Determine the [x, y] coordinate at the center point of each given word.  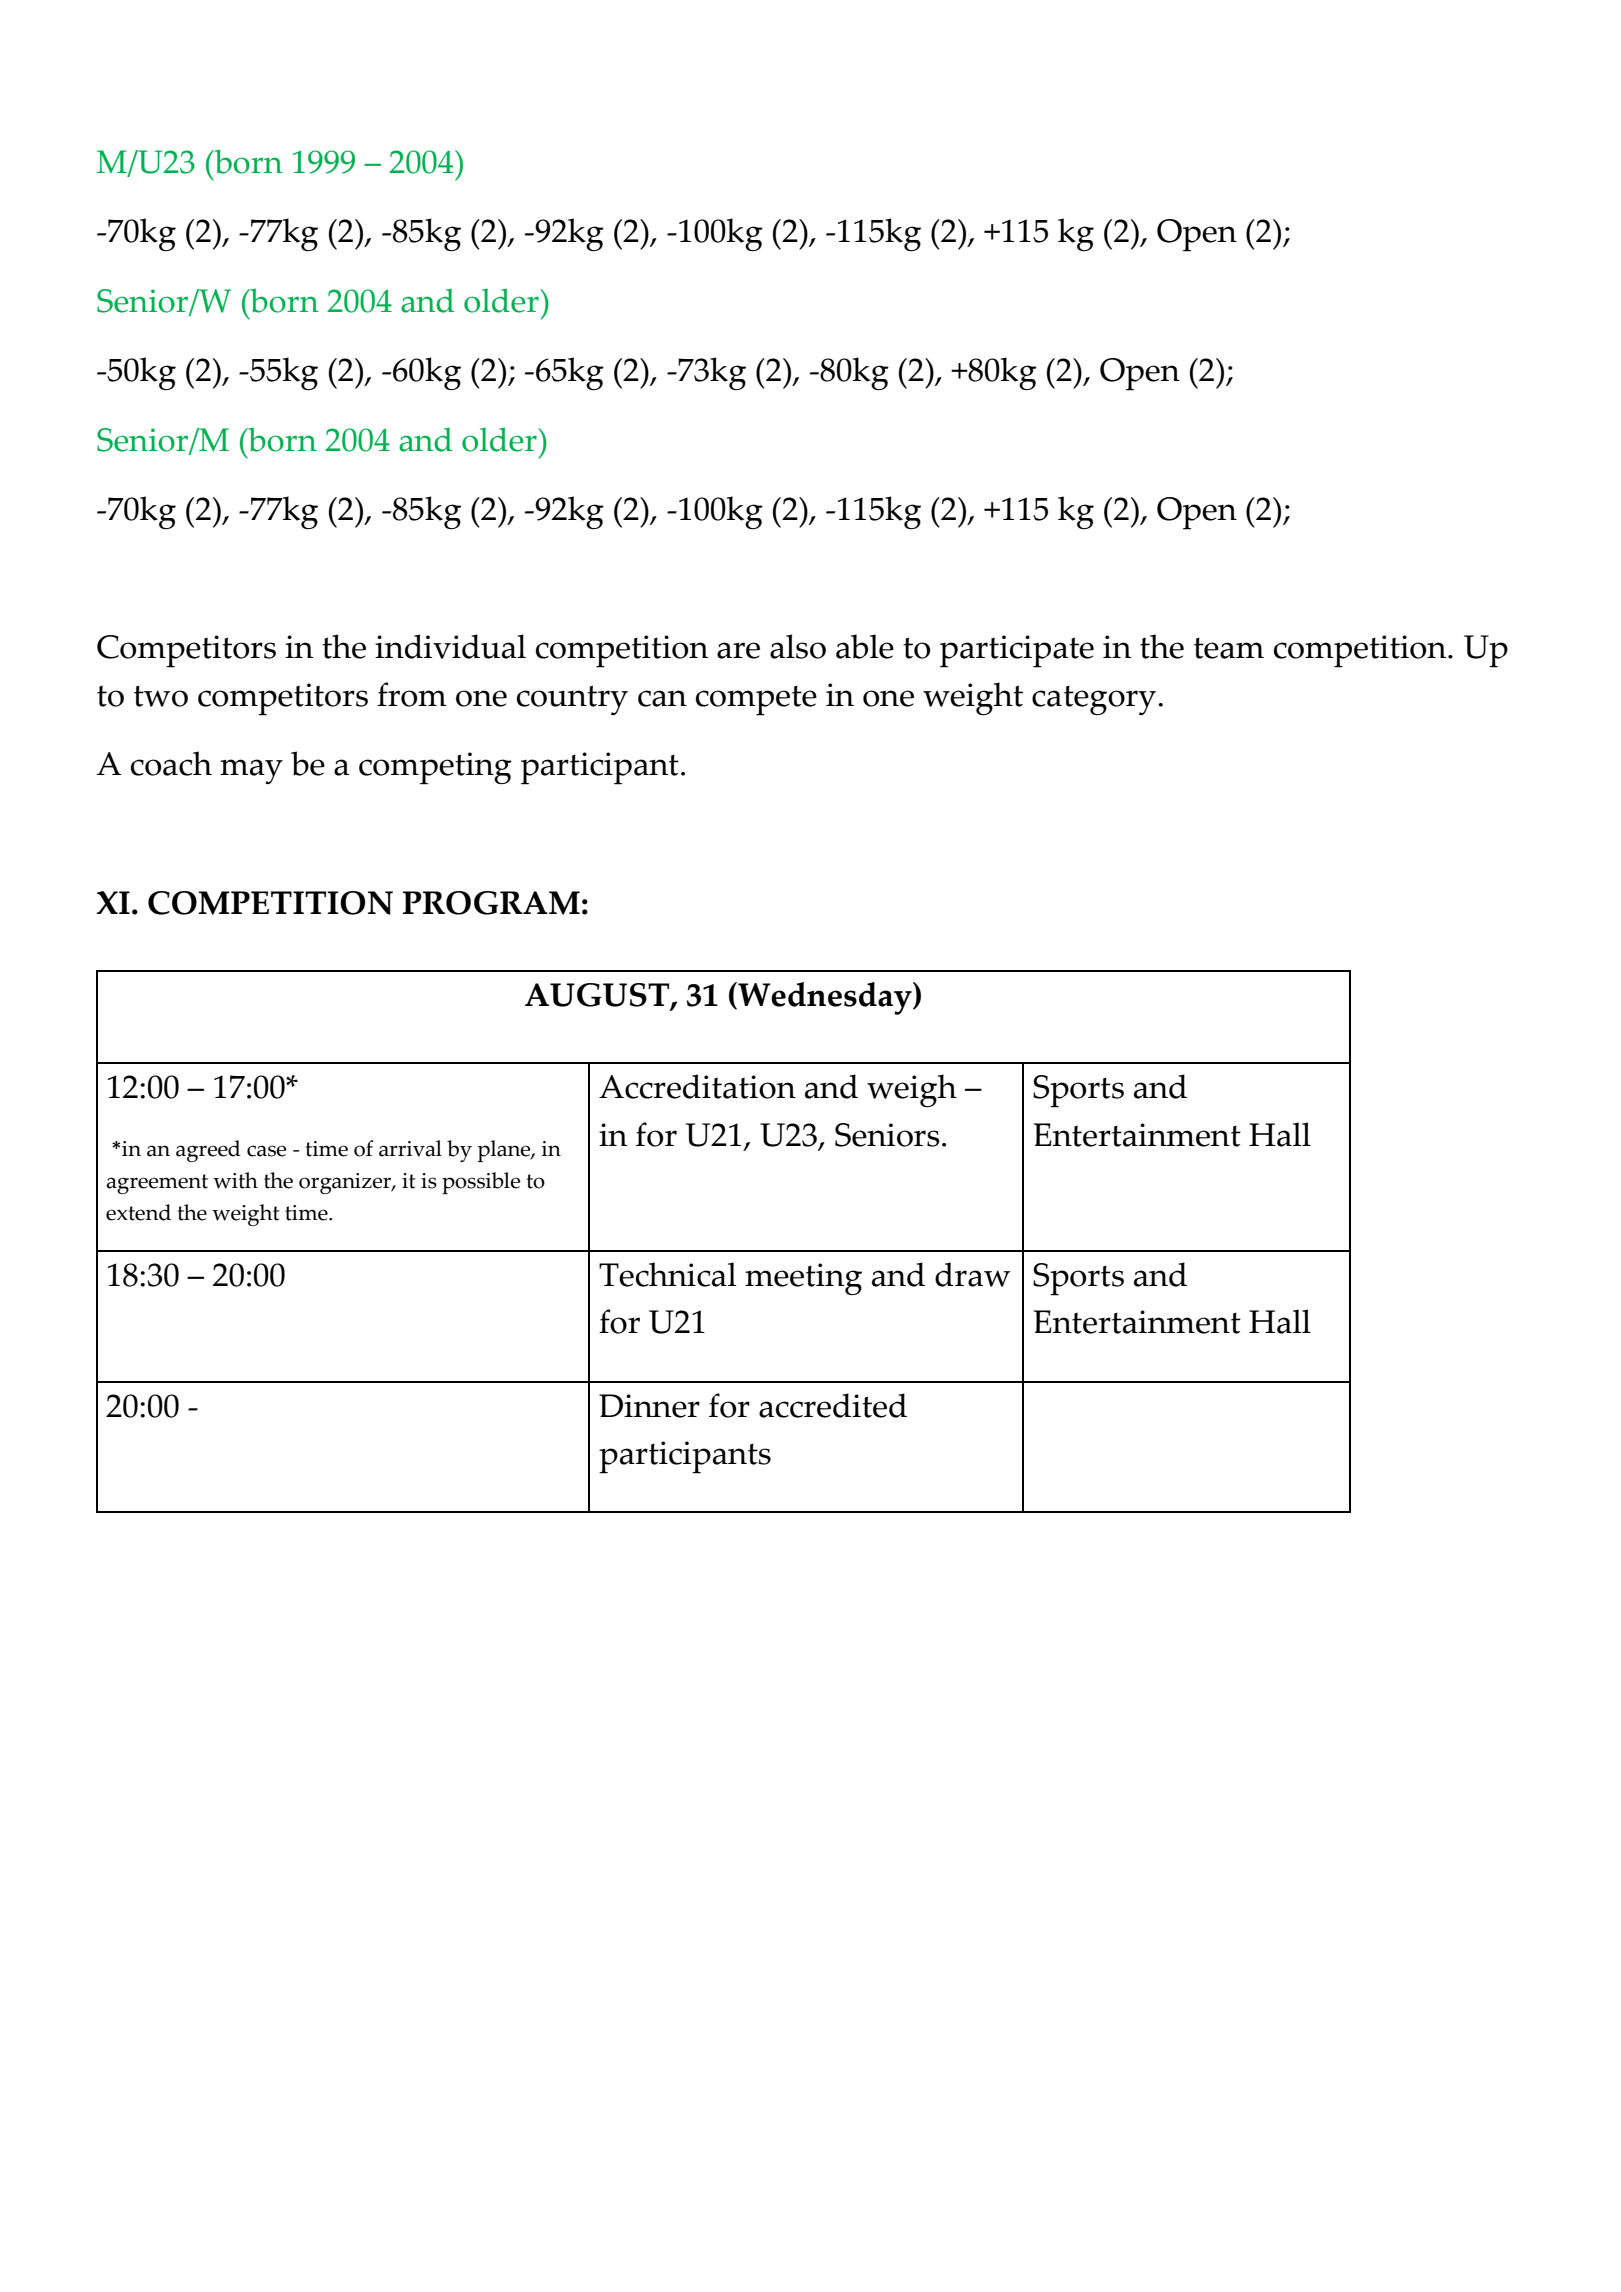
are [738, 650]
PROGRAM [491, 903]
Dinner [649, 1406]
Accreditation [697, 1086]
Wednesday [825, 998]
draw [973, 1274]
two [161, 696]
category [1094, 700]
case [267, 1151]
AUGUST [598, 996]
